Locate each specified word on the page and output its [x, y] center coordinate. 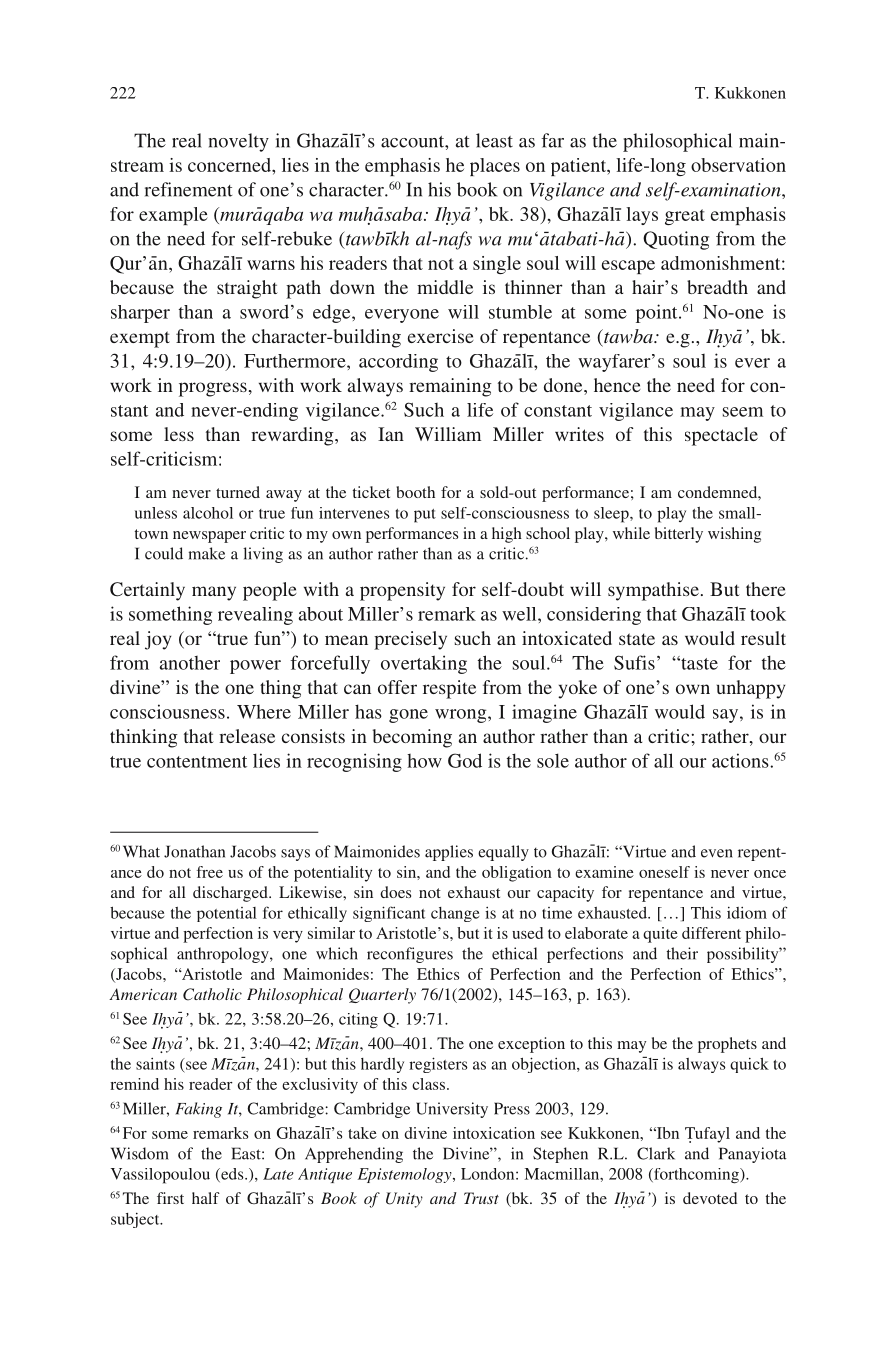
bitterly [679, 535]
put [425, 516]
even [717, 853]
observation [738, 165]
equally [503, 853]
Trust [481, 1198]
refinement [188, 189]
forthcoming [696, 1176]
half [206, 1198]
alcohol [208, 513]
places [495, 167]
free [210, 872]
